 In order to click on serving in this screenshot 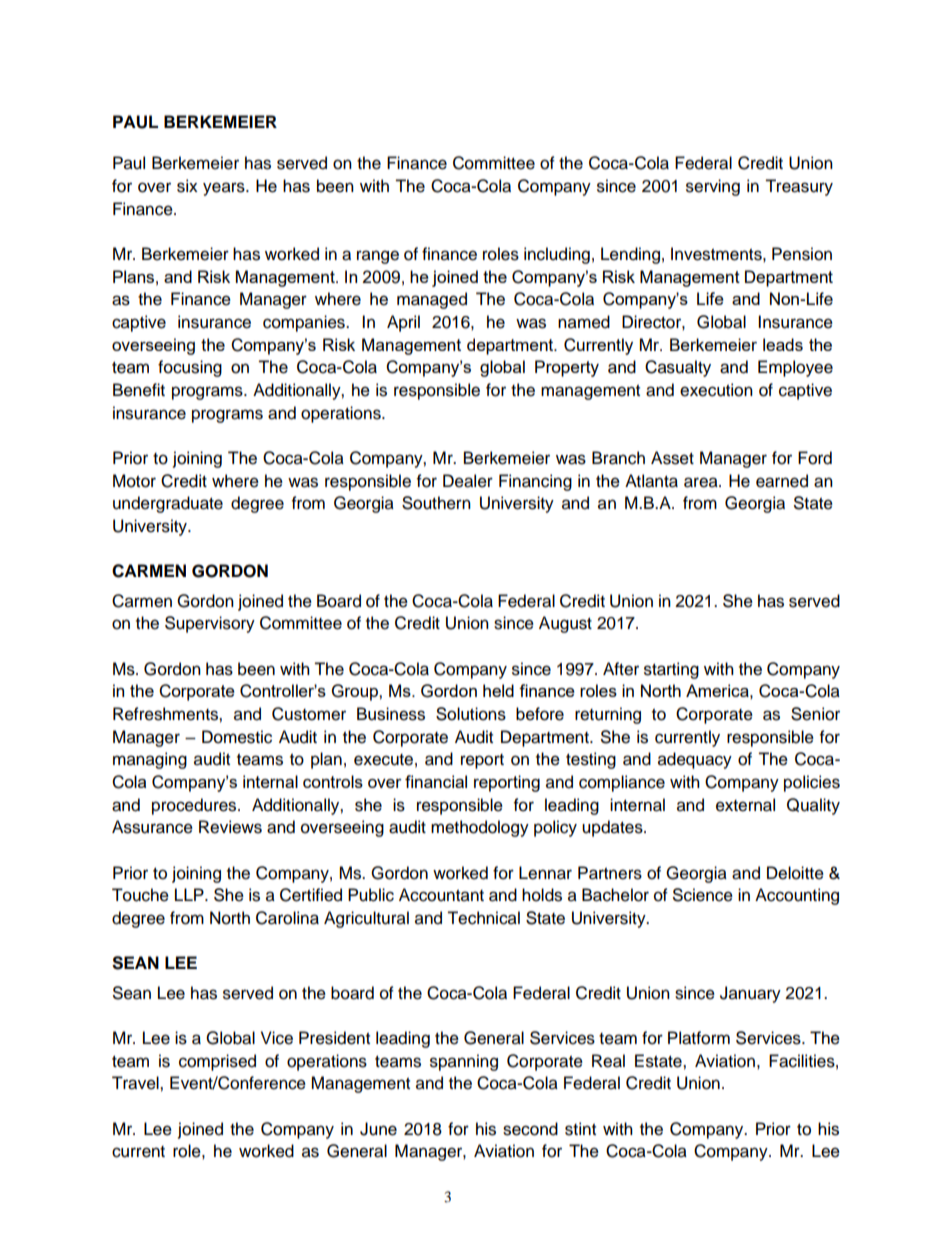, I will do `click(713, 187)`.
